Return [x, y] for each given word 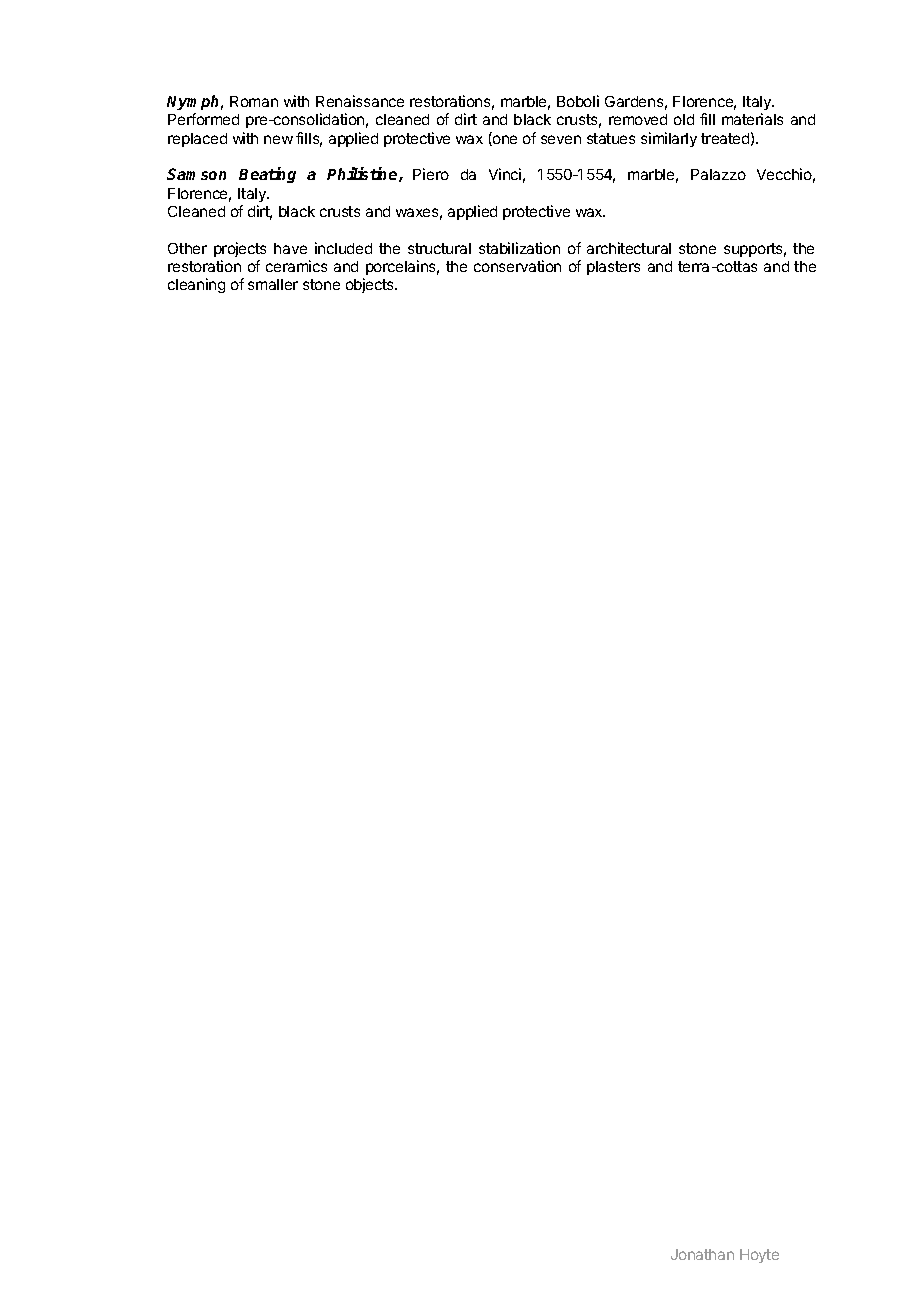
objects [371, 285]
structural [439, 248]
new [278, 139]
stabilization [519, 248]
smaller [273, 284]
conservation [517, 266]
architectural [629, 248]
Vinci [505, 174]
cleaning [196, 285]
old [684, 119]
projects [240, 249]
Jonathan [702, 1254]
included [343, 248]
